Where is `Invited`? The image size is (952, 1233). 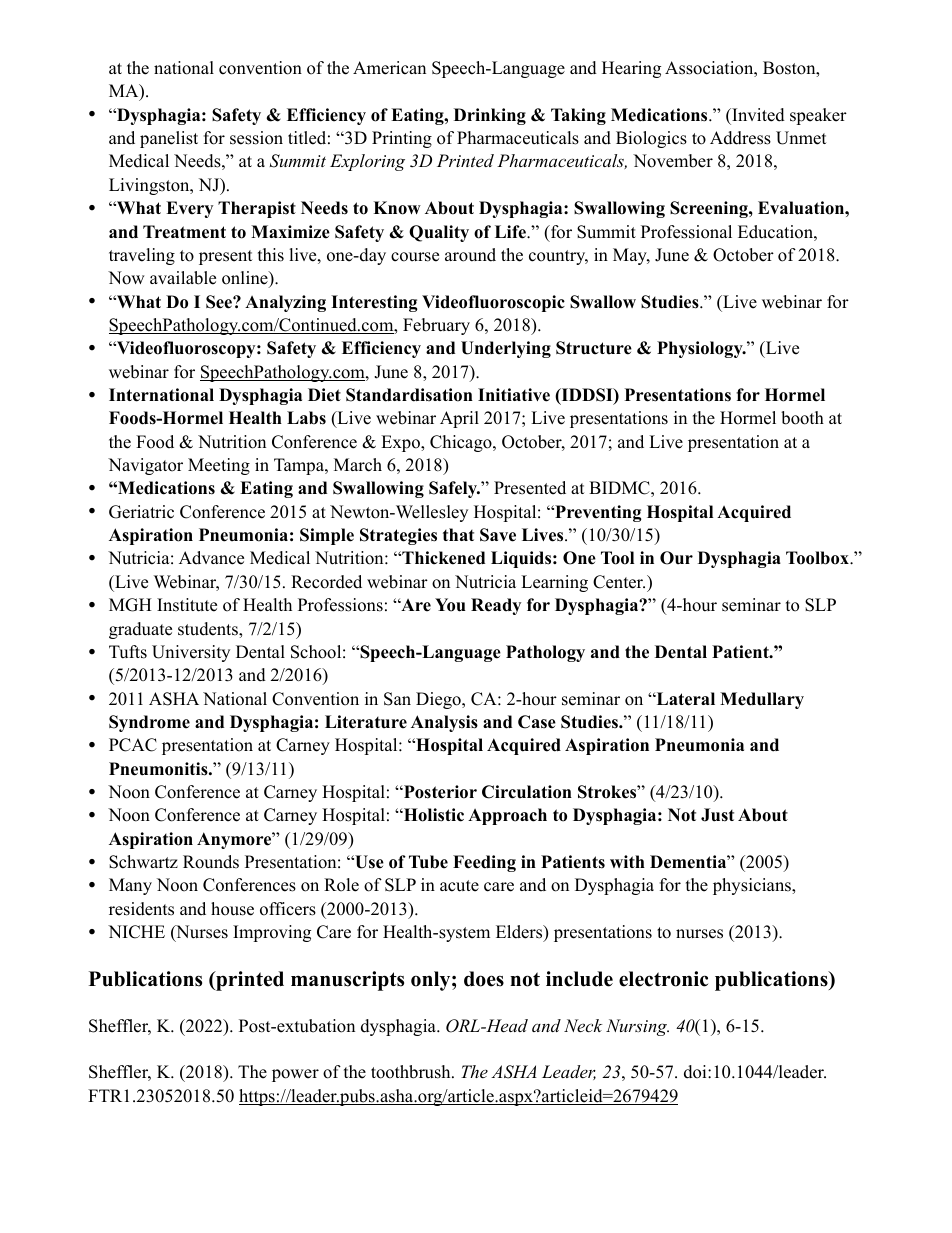 Invited is located at coordinates (757, 115).
